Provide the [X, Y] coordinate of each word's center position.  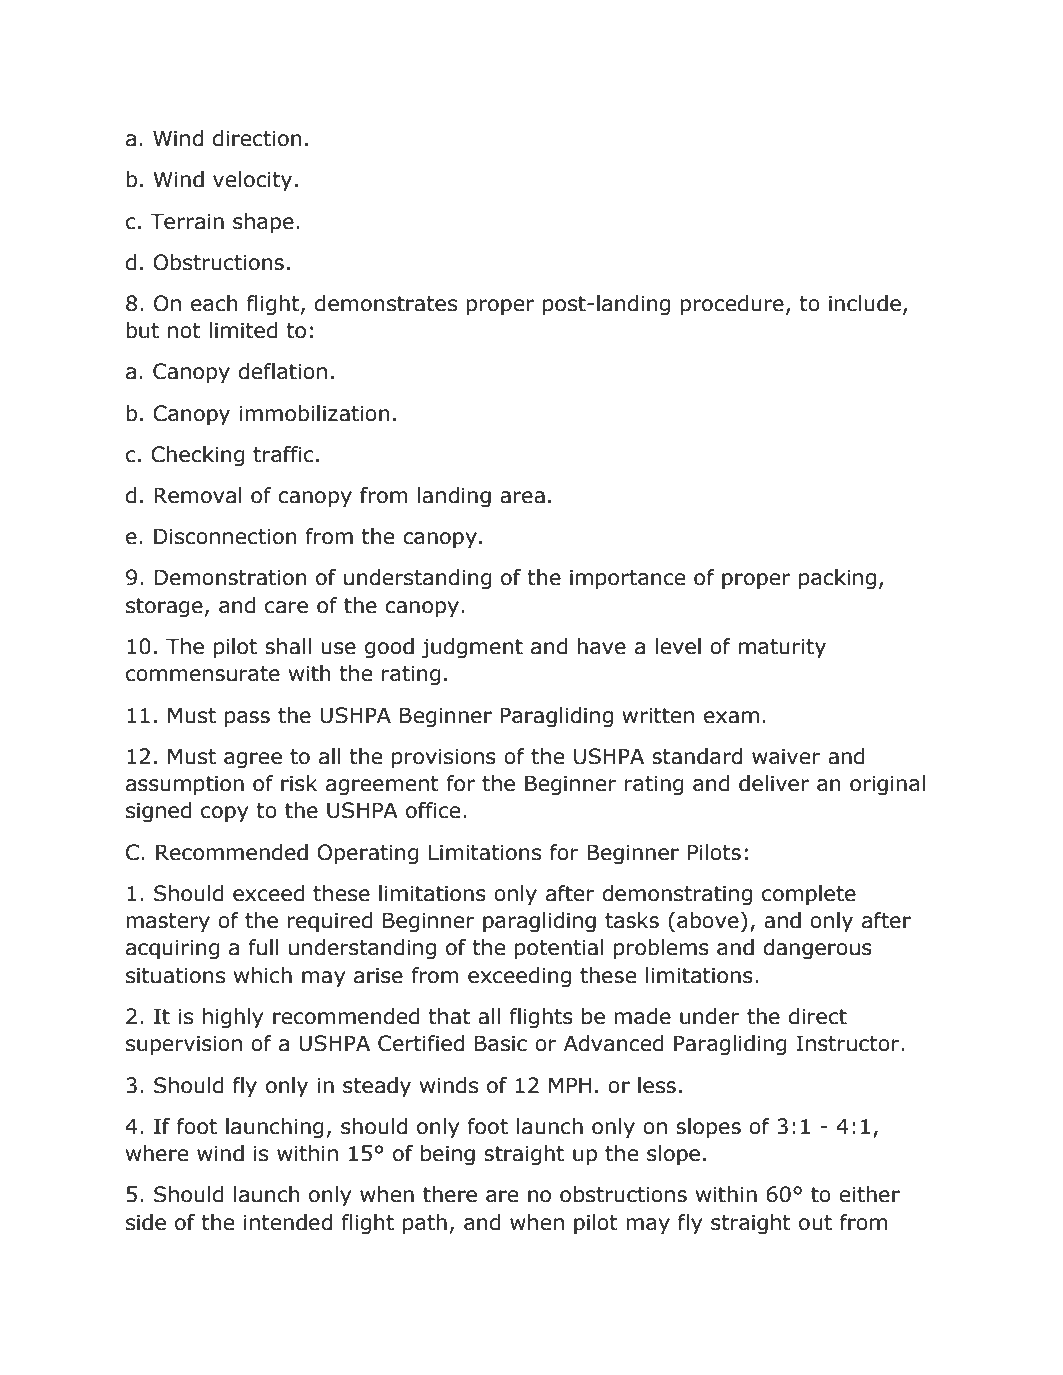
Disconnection [225, 536]
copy [224, 814]
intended [288, 1222]
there [450, 1194]
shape [263, 223]
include [865, 303]
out [815, 1223]
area [522, 497]
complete [809, 895]
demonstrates [386, 303]
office [433, 810]
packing [837, 579]
